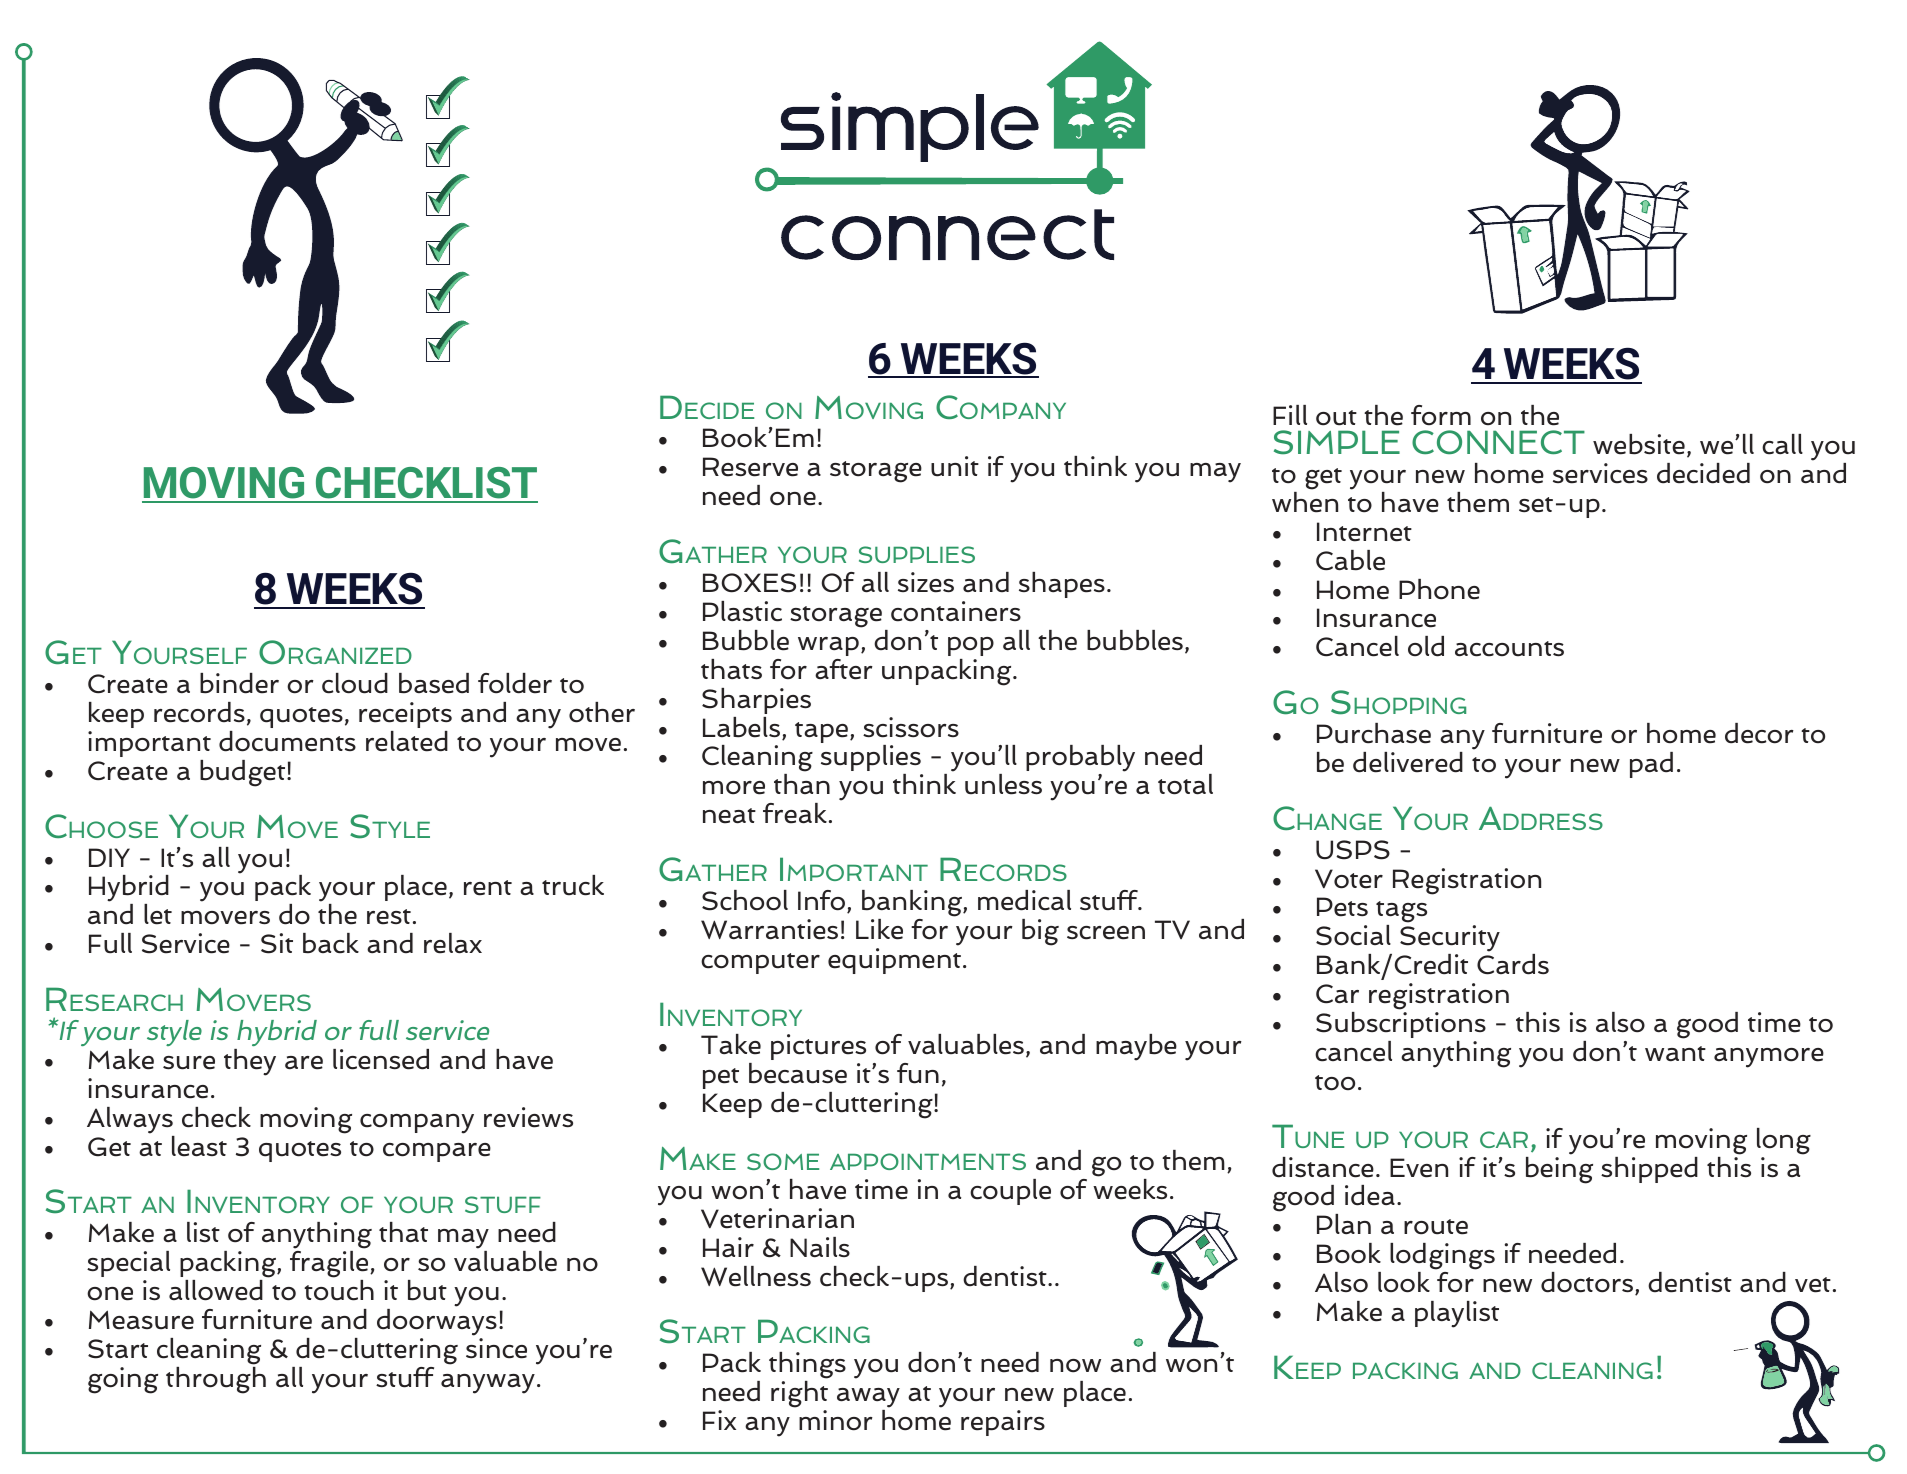 The image size is (1907, 1474). What do you see at coordinates (1675, 1053) in the image?
I see `want` at bounding box center [1675, 1053].
